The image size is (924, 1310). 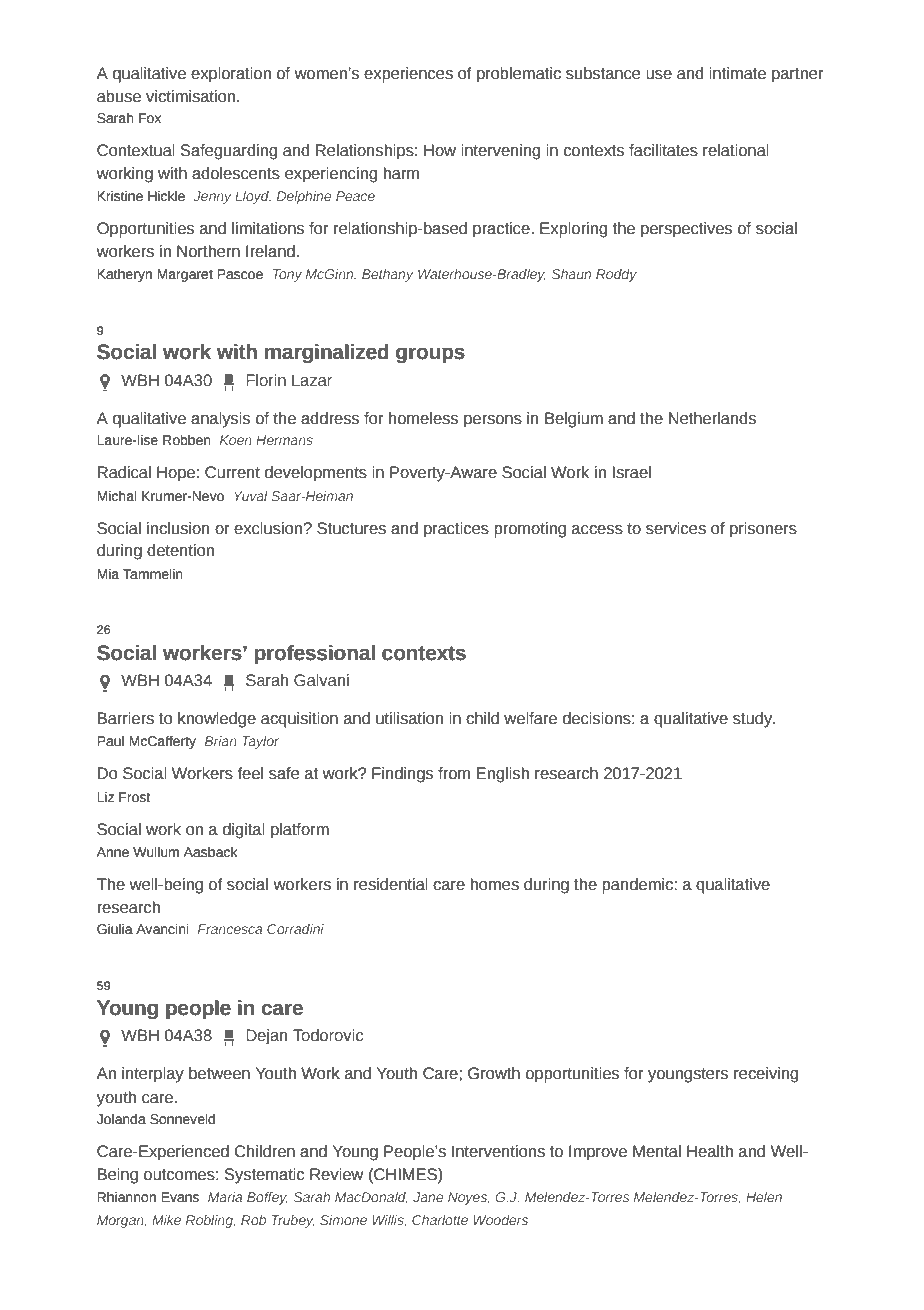 What do you see at coordinates (494, 884) in the screenshot?
I see `homes` at bounding box center [494, 884].
